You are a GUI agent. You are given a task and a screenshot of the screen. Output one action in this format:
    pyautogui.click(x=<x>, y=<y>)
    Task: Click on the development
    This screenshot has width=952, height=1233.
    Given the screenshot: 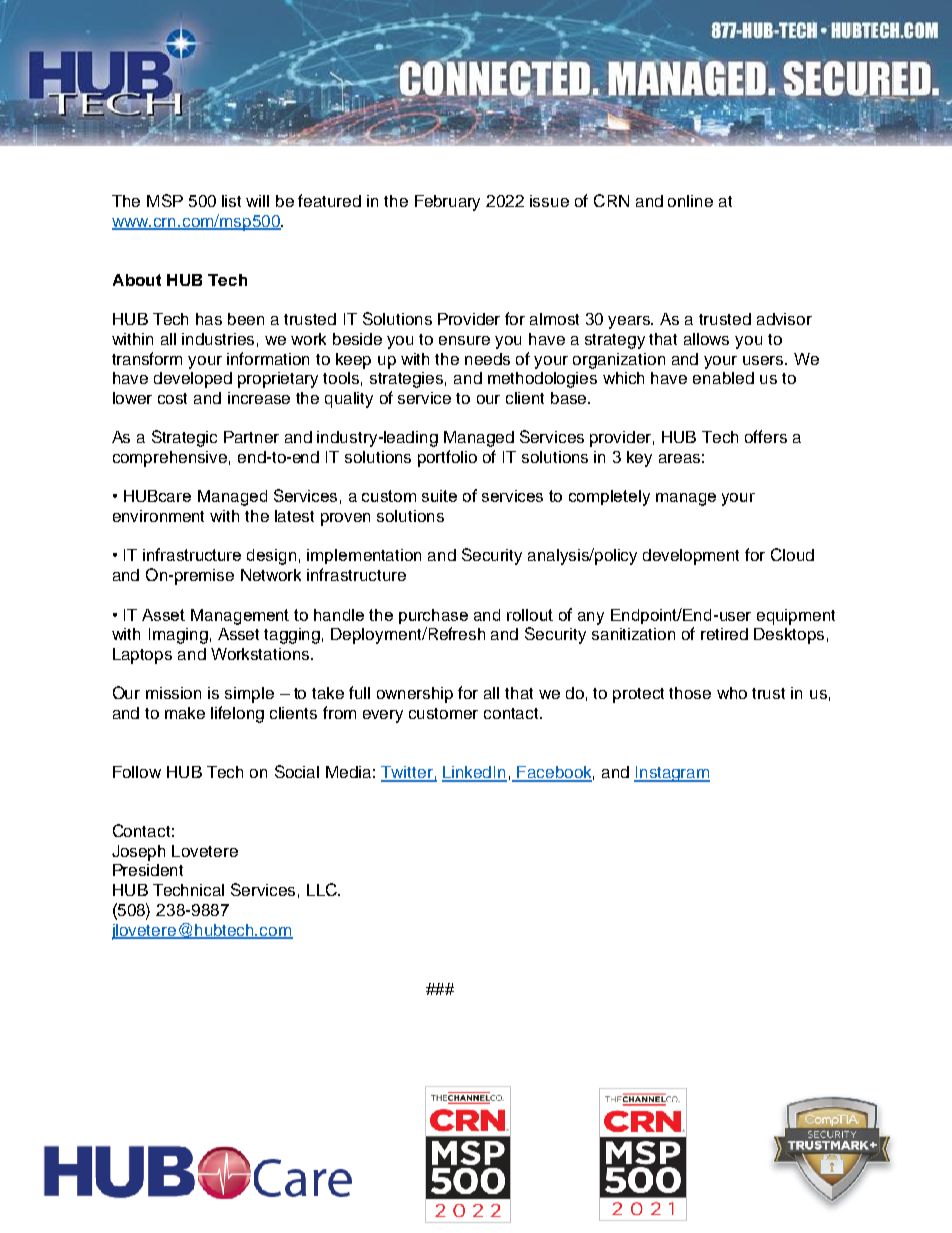 What is the action you would take?
    pyautogui.click(x=691, y=557)
